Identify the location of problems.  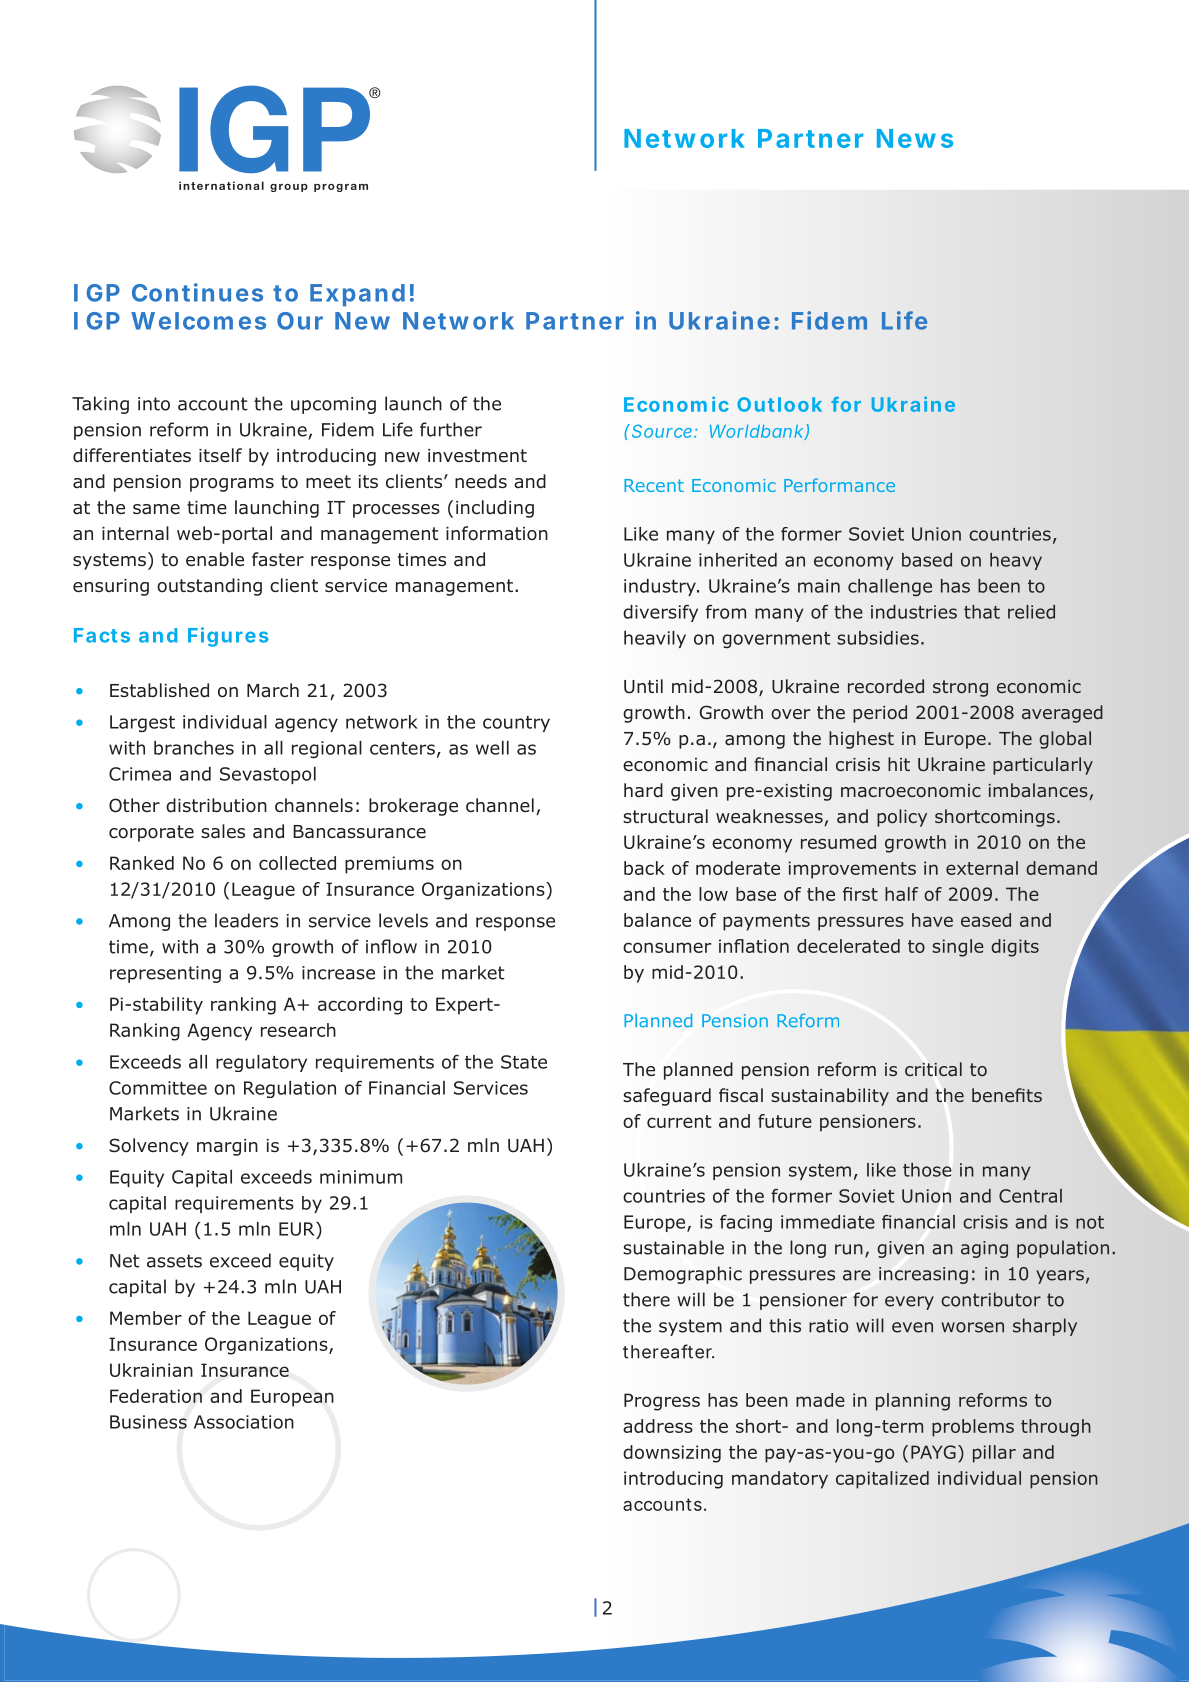
(973, 1428).
